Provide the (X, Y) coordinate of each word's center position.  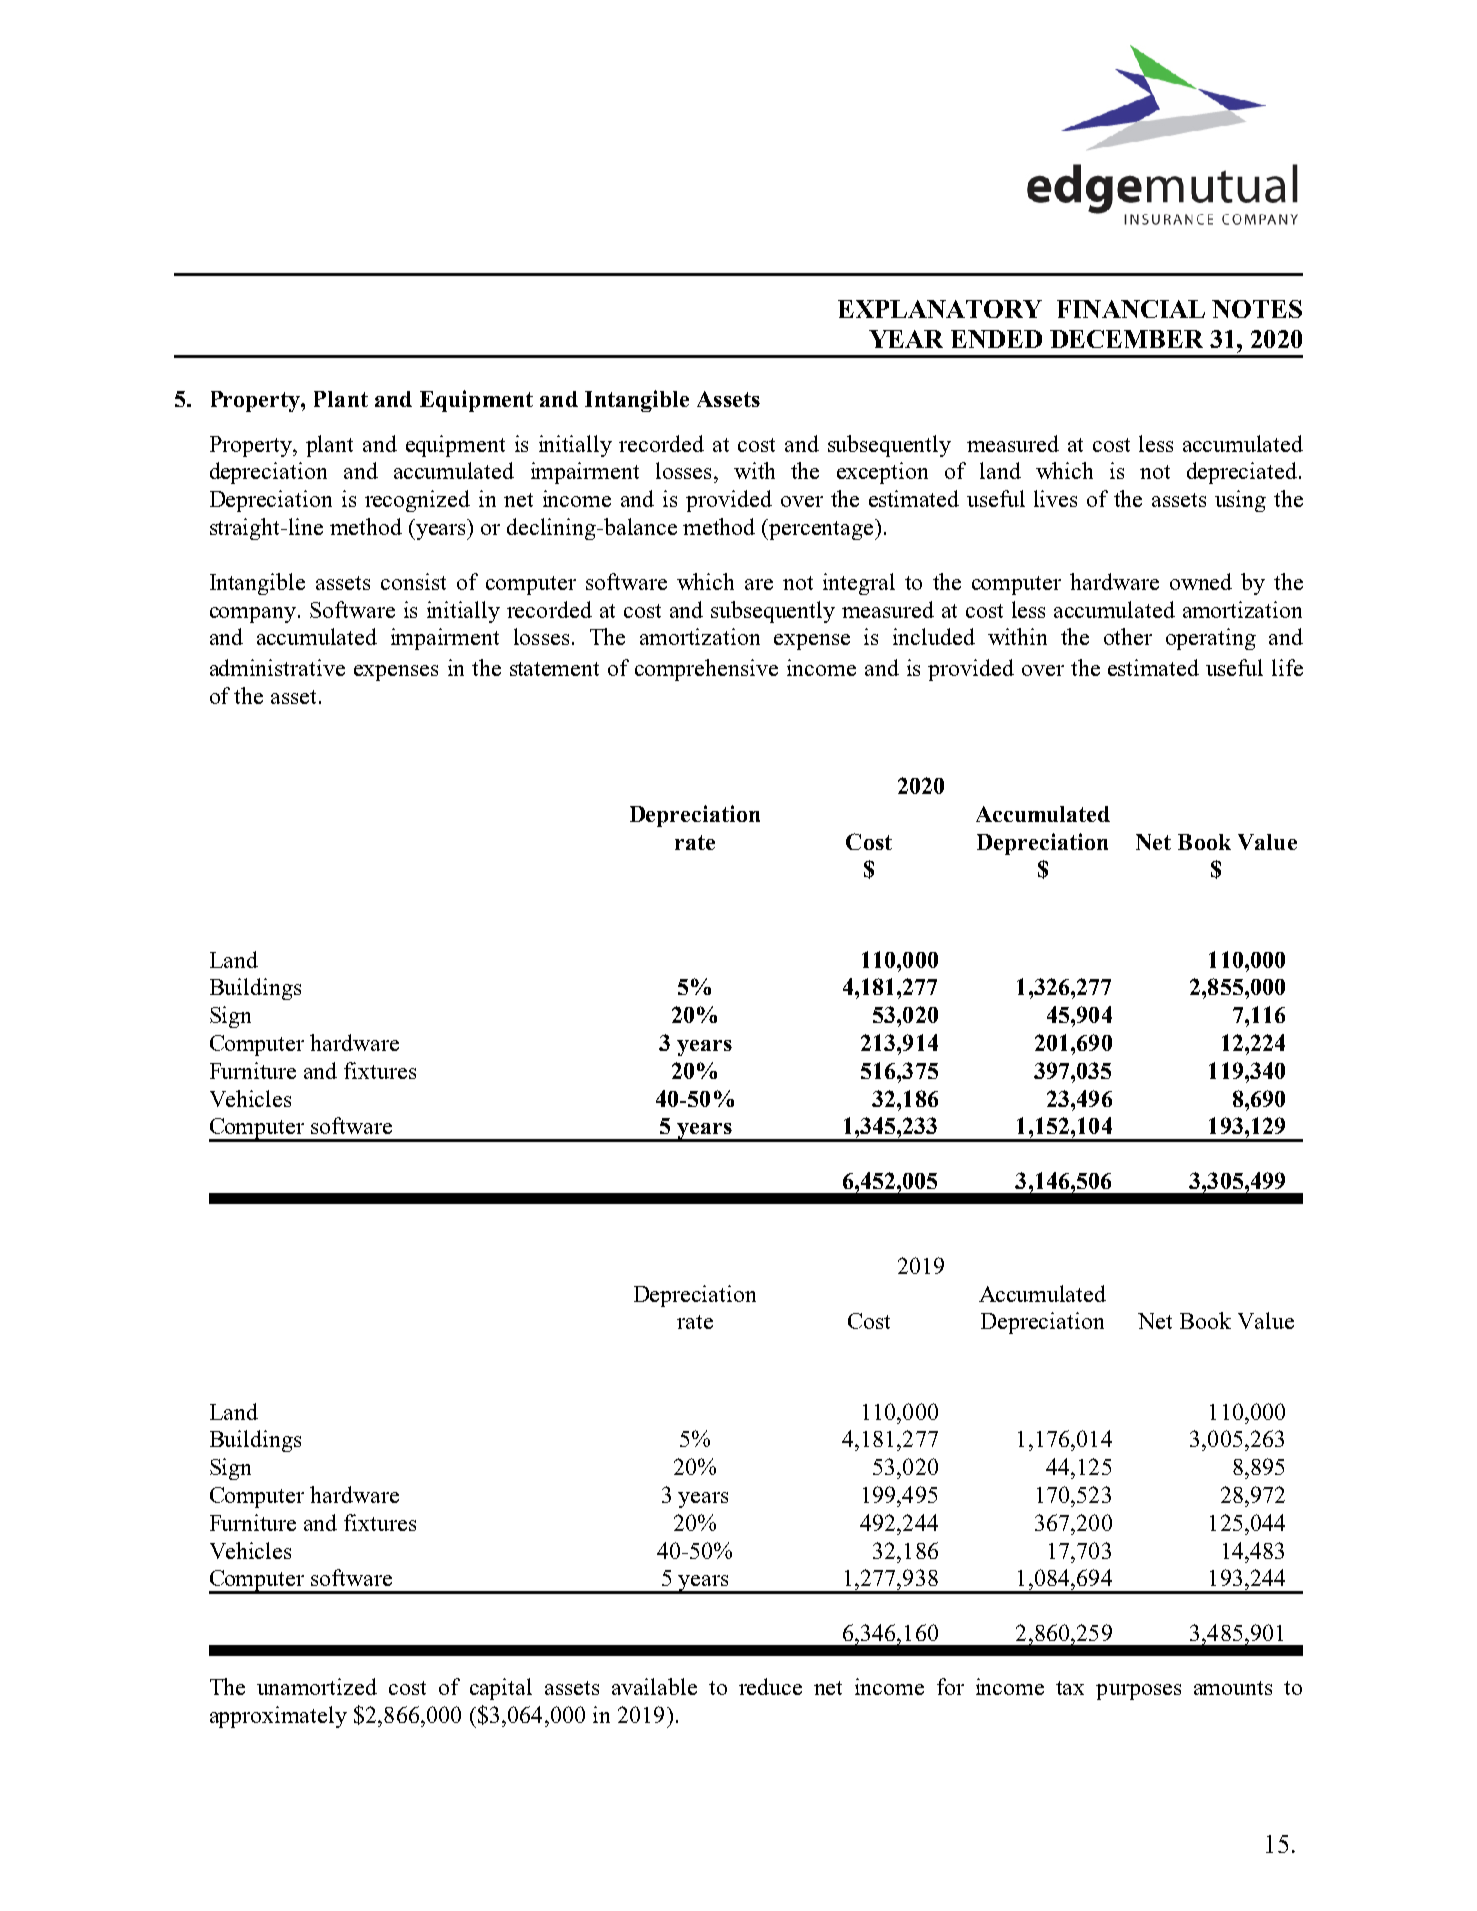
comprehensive (706, 670)
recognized (417, 501)
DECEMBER (1126, 339)
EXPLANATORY (940, 309)
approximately (278, 1717)
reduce (770, 1686)
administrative (277, 667)
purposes (1138, 1692)
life (1287, 667)
